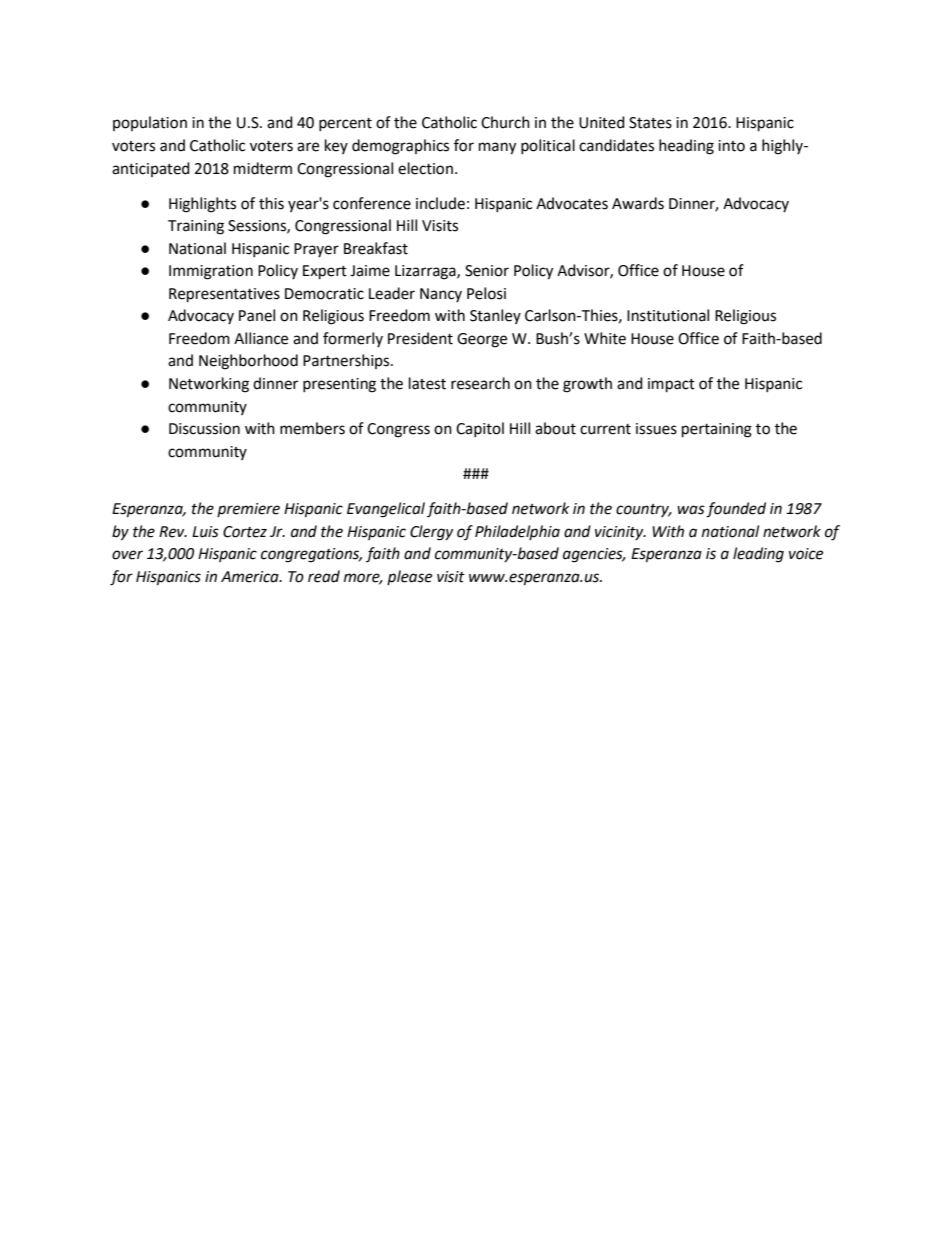 The image size is (952, 1233). Describe the element at coordinates (251, 577) in the page. I see `America` at that location.
